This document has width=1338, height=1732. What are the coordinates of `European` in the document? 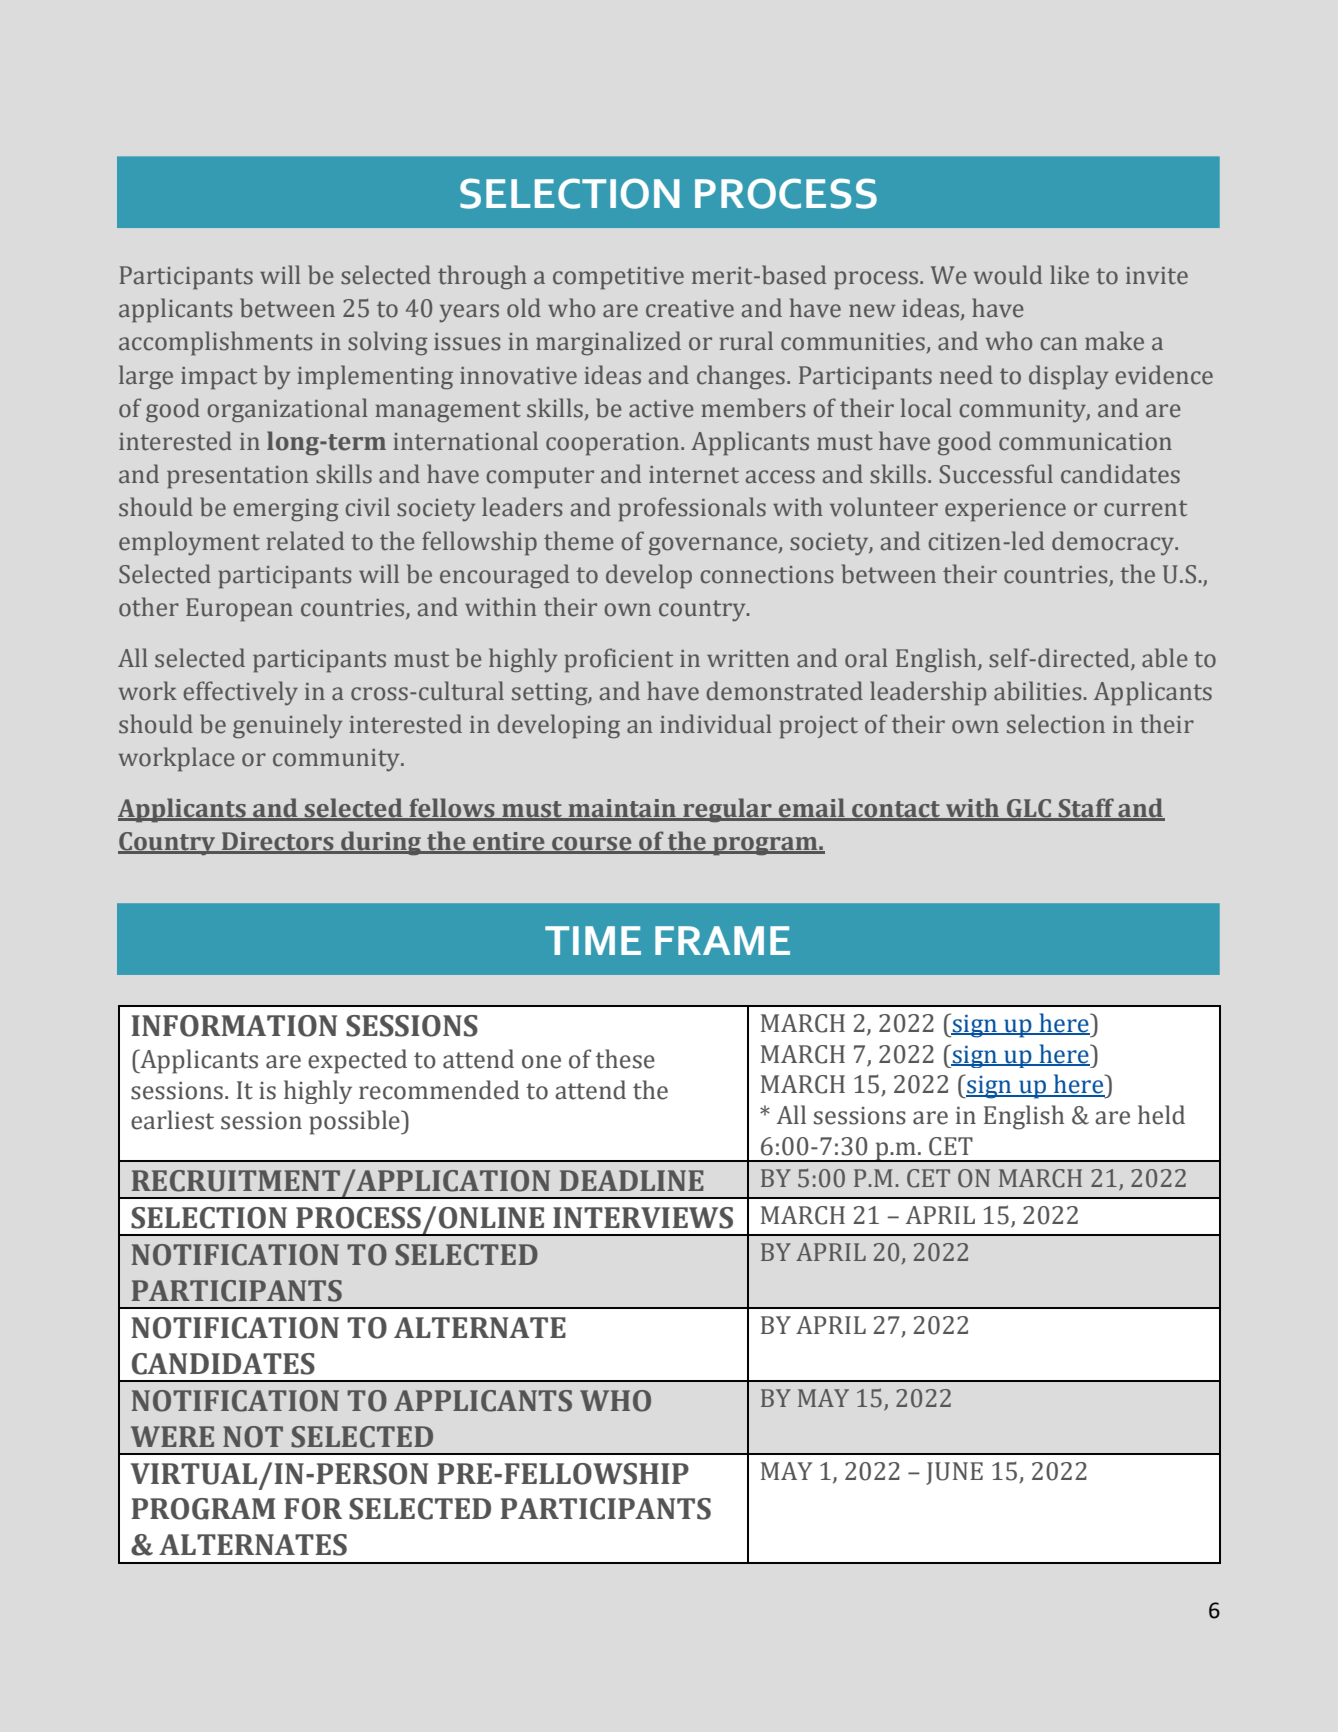 It's located at (239, 610).
